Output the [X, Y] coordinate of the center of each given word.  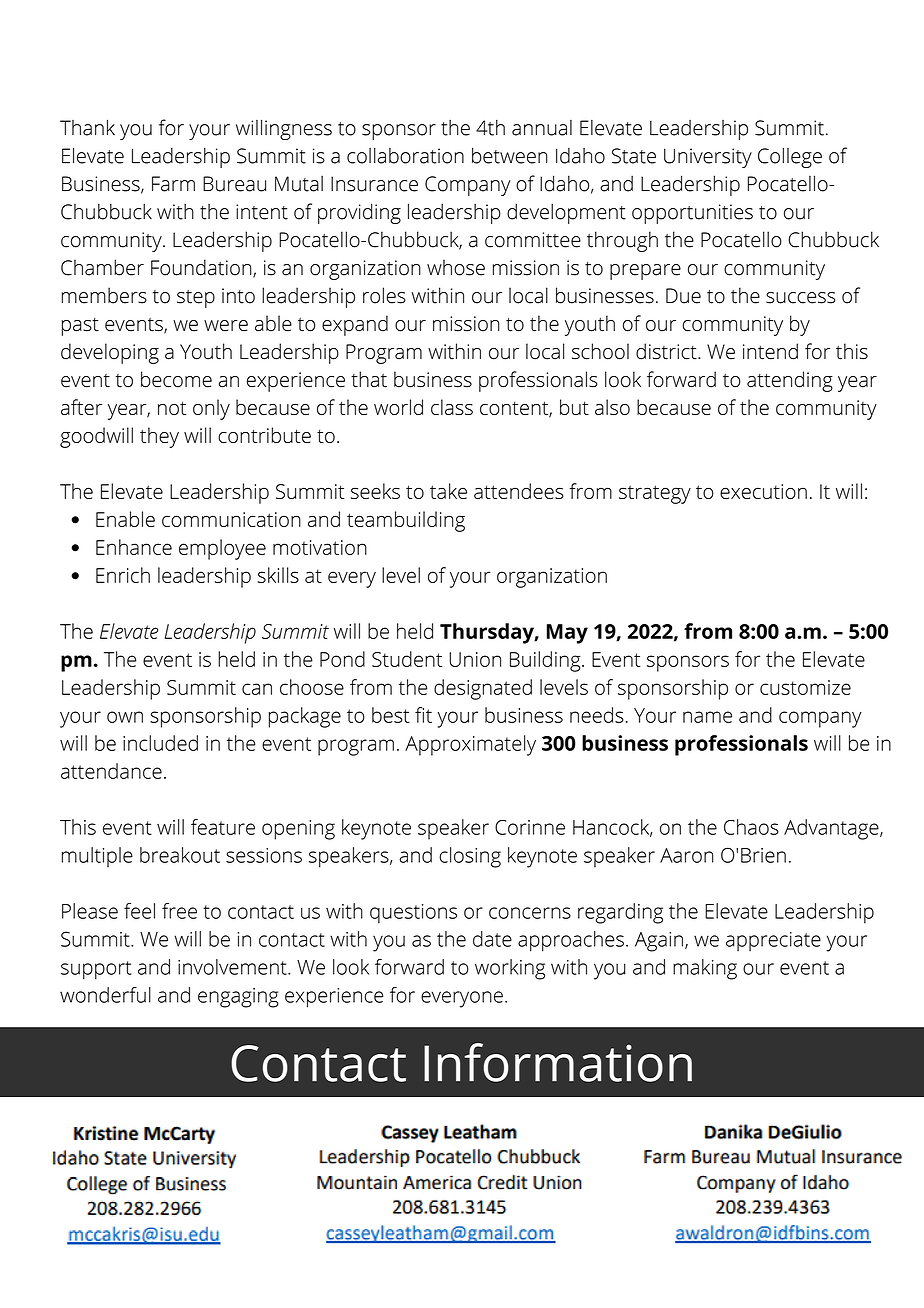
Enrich [123, 575]
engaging [238, 998]
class [452, 407]
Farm [173, 184]
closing [470, 857]
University [708, 158]
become [176, 379]
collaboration [405, 155]
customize [805, 687]
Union [475, 659]
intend [770, 351]
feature [223, 827]
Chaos [751, 827]
